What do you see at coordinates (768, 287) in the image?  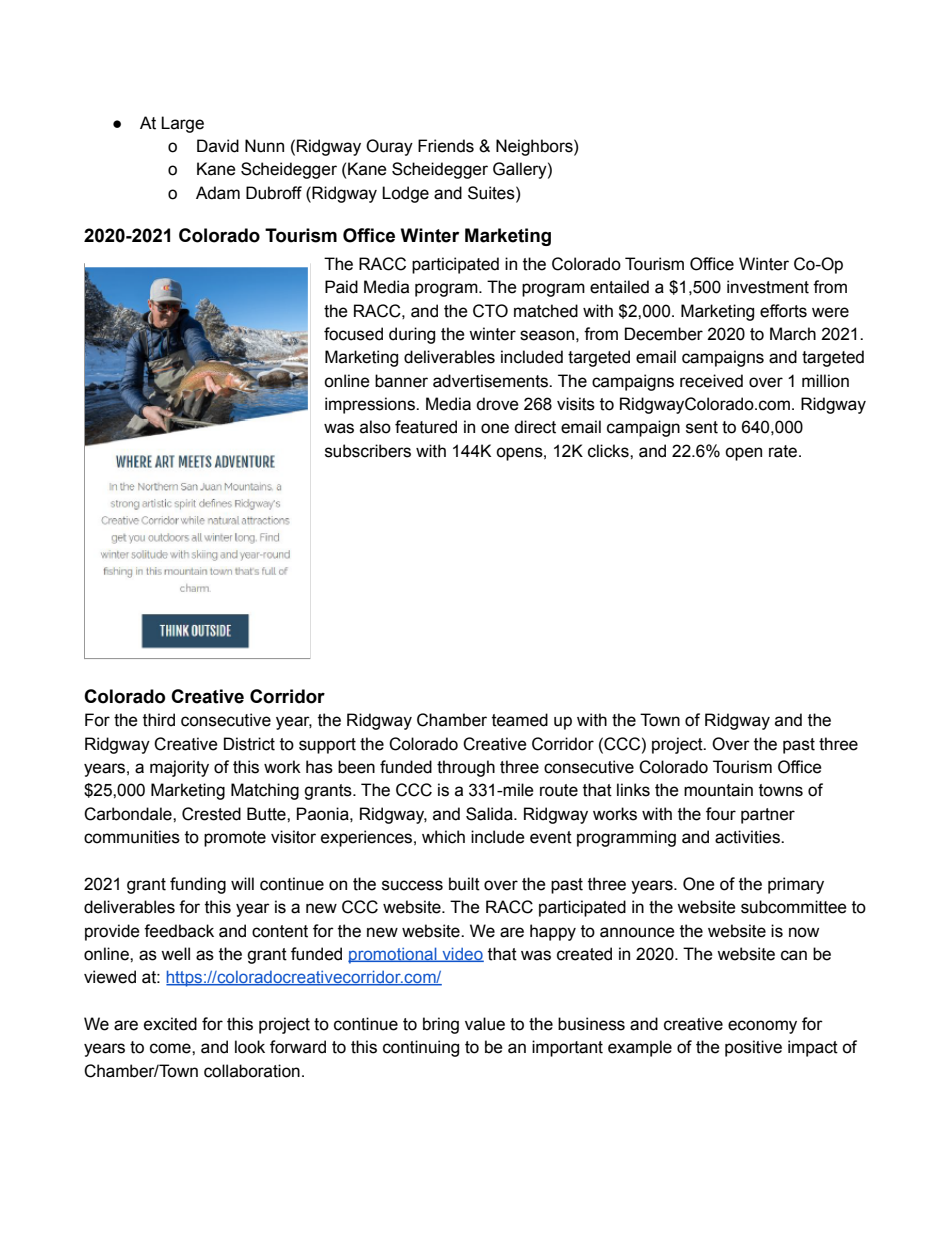 I see `investment` at bounding box center [768, 287].
